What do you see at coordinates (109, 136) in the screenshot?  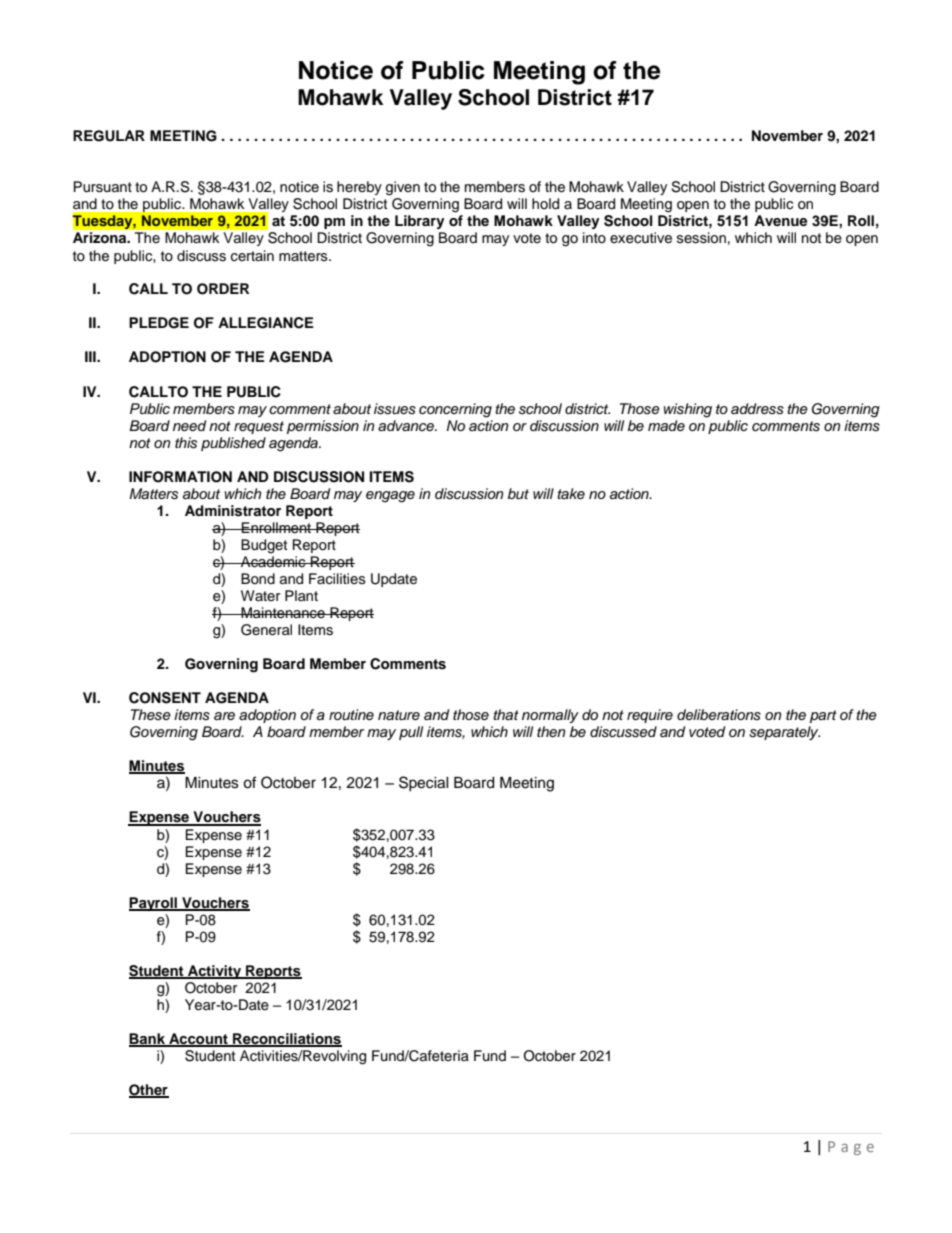 I see `REGULAR` at bounding box center [109, 136].
